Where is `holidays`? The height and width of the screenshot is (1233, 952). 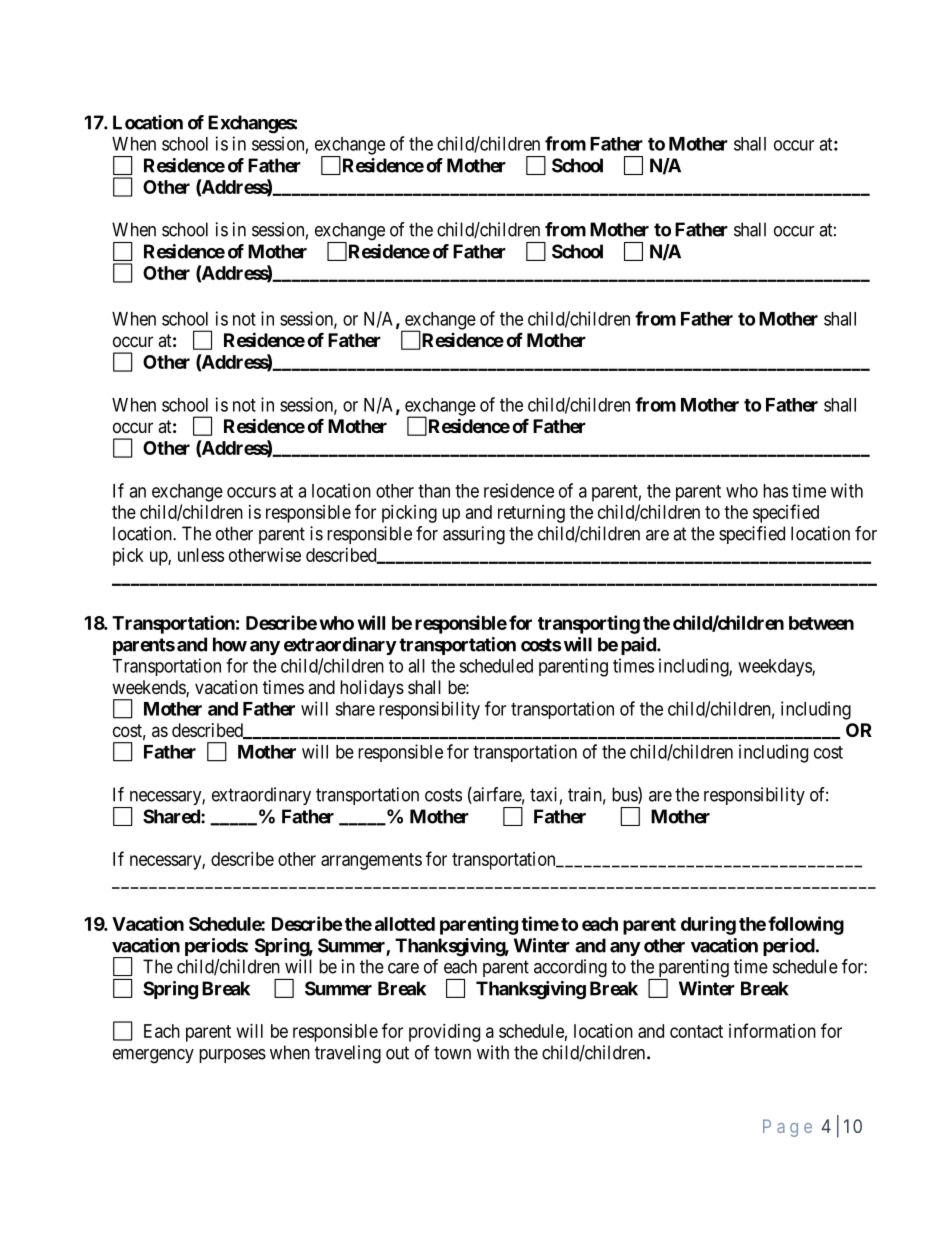 holidays is located at coordinates (372, 689).
